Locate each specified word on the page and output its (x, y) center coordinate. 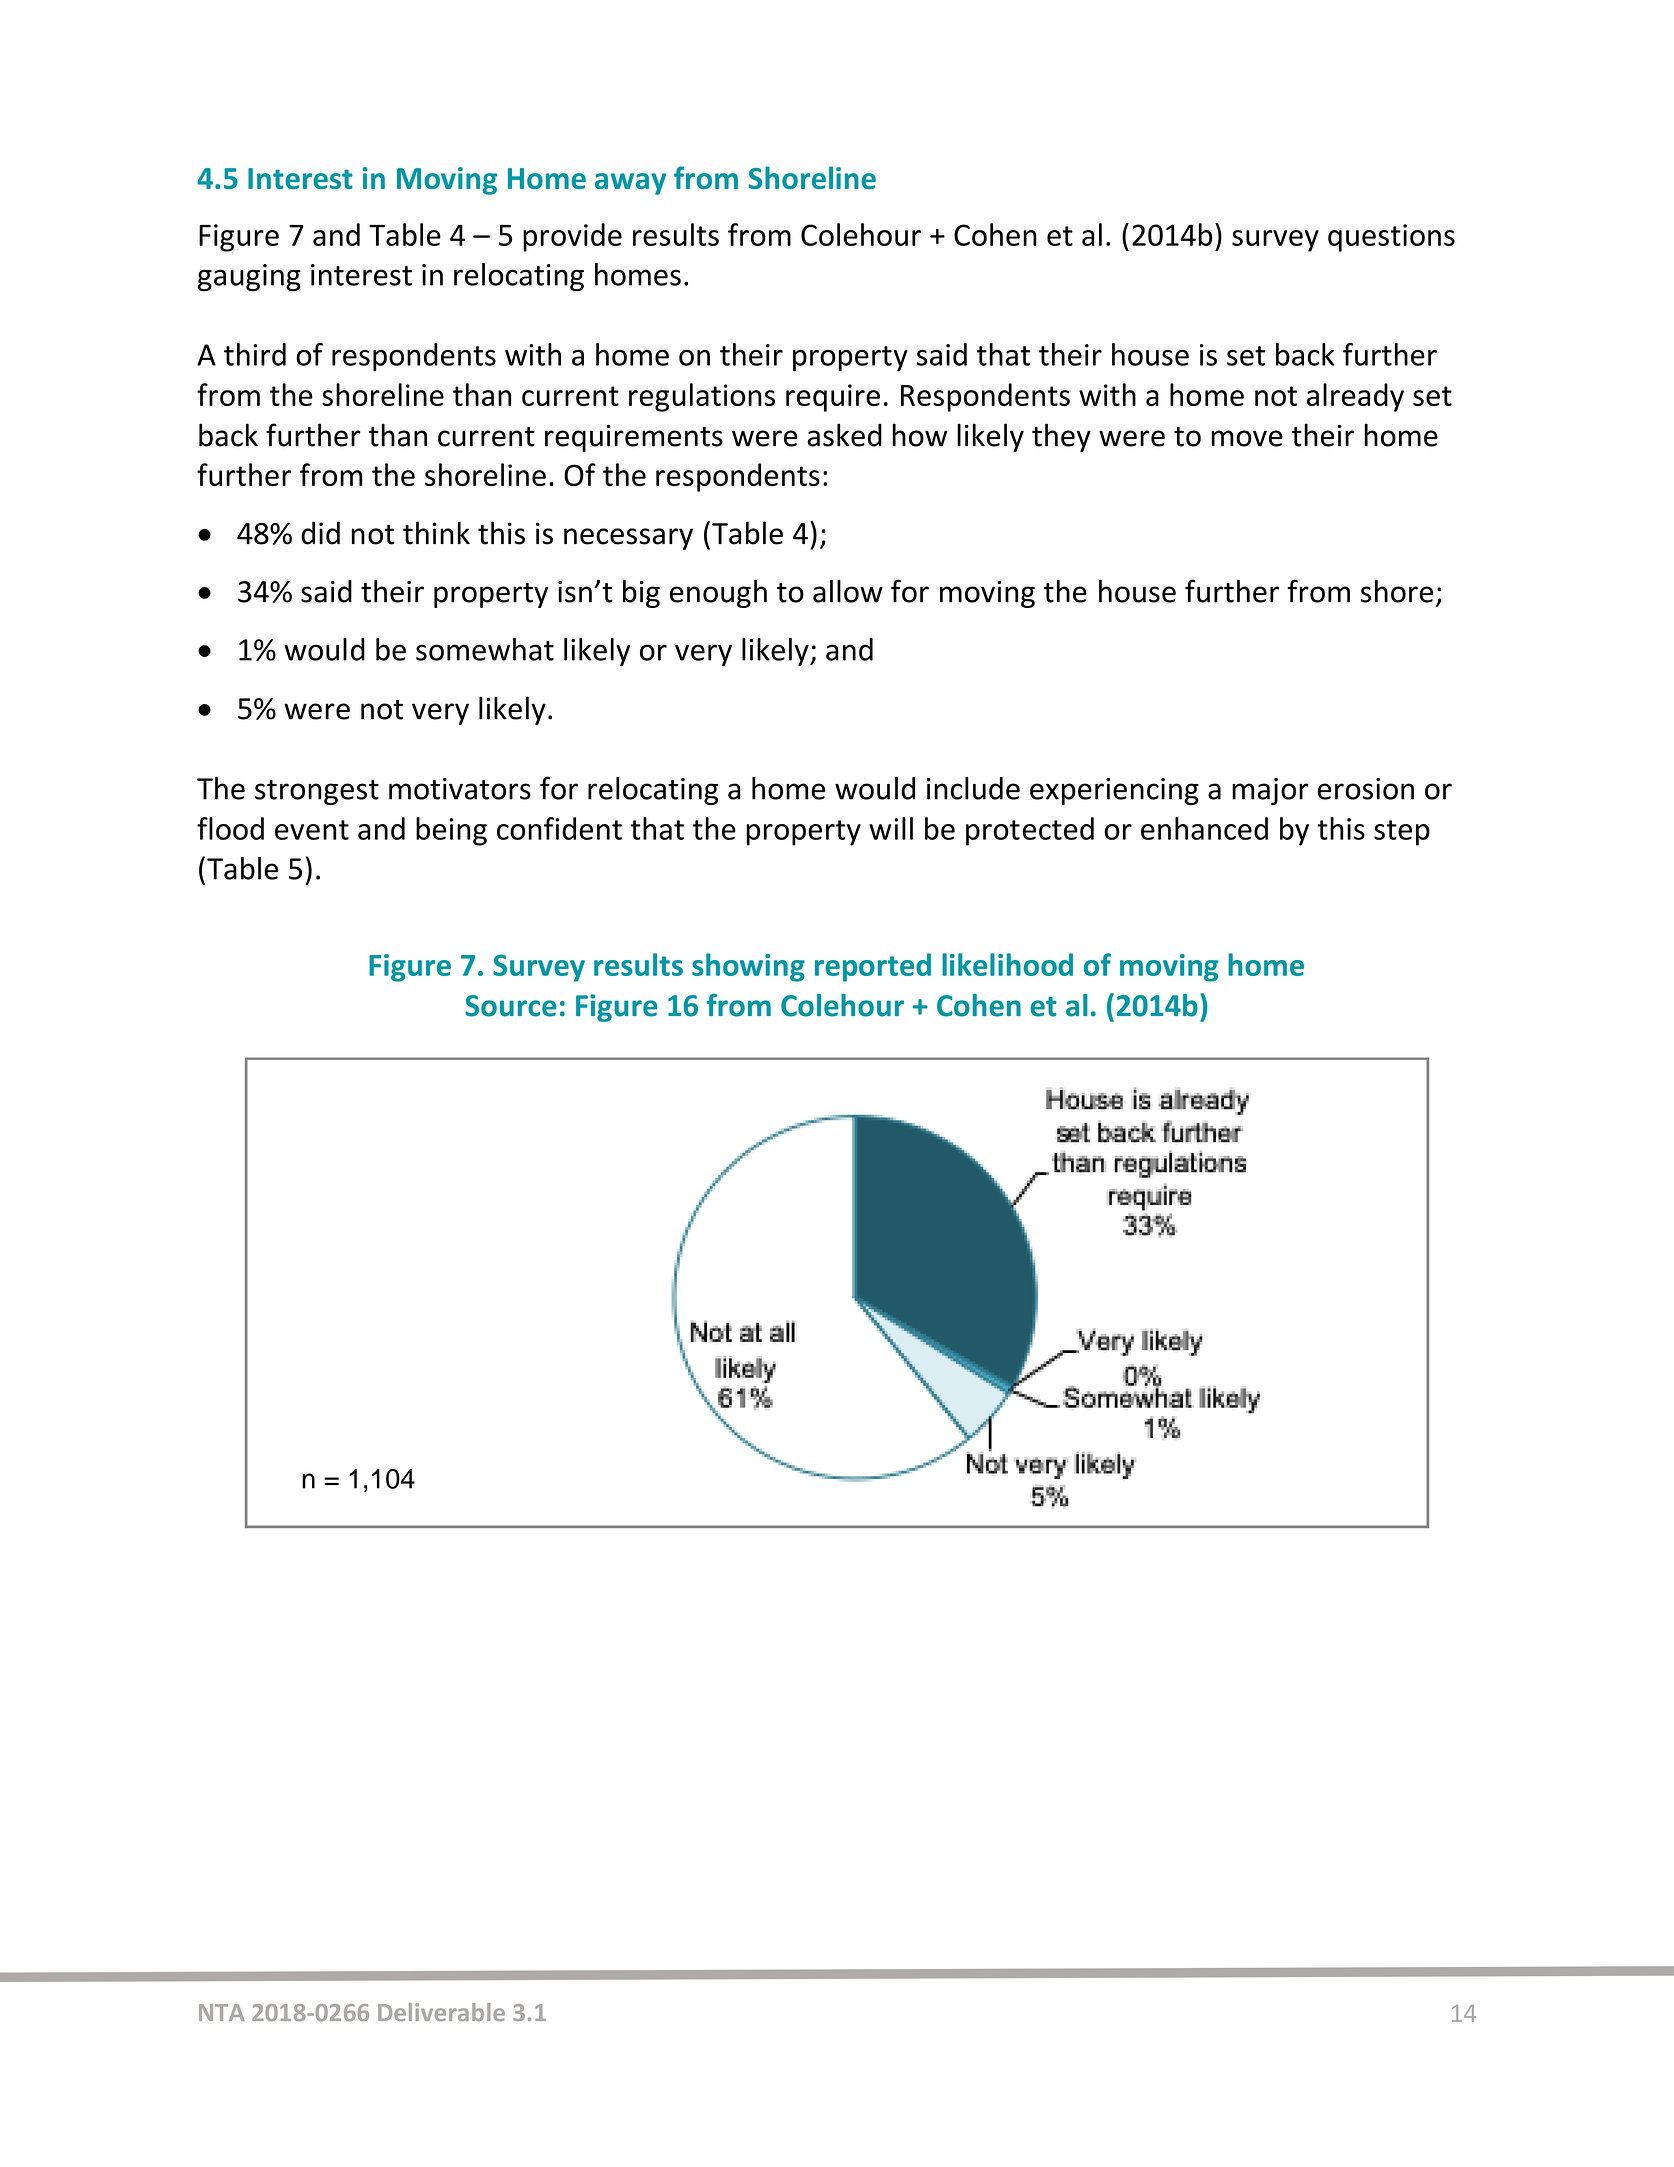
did (320, 533)
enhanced (1204, 828)
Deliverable (441, 2012)
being (451, 831)
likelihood (1007, 964)
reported (873, 967)
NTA (222, 2012)
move (1247, 438)
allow (848, 591)
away (630, 184)
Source (511, 1006)
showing (748, 967)
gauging (249, 277)
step (1402, 833)
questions (1391, 238)
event (312, 830)
